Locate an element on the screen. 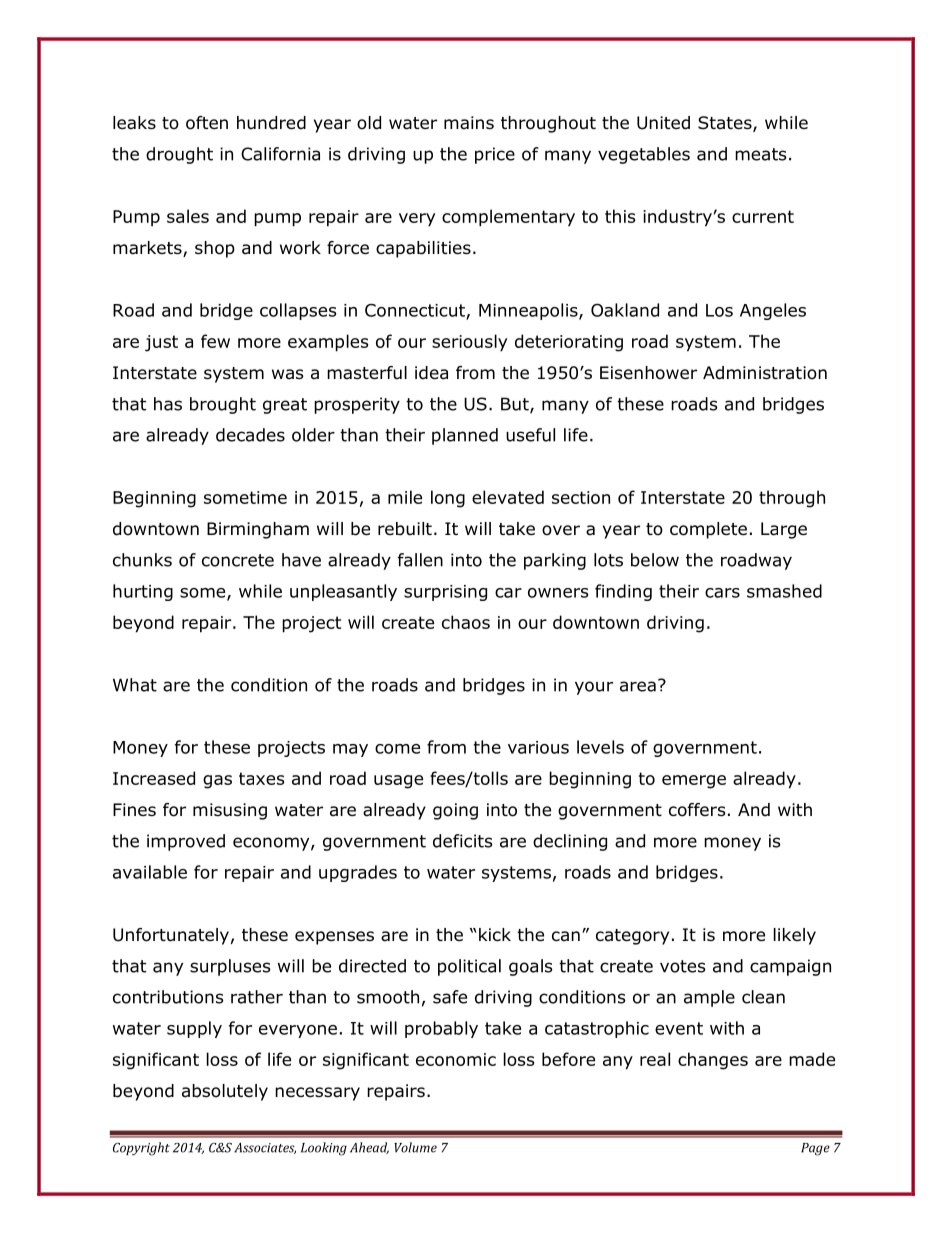 The width and height of the screenshot is (952, 1233). drought is located at coordinates (179, 155).
